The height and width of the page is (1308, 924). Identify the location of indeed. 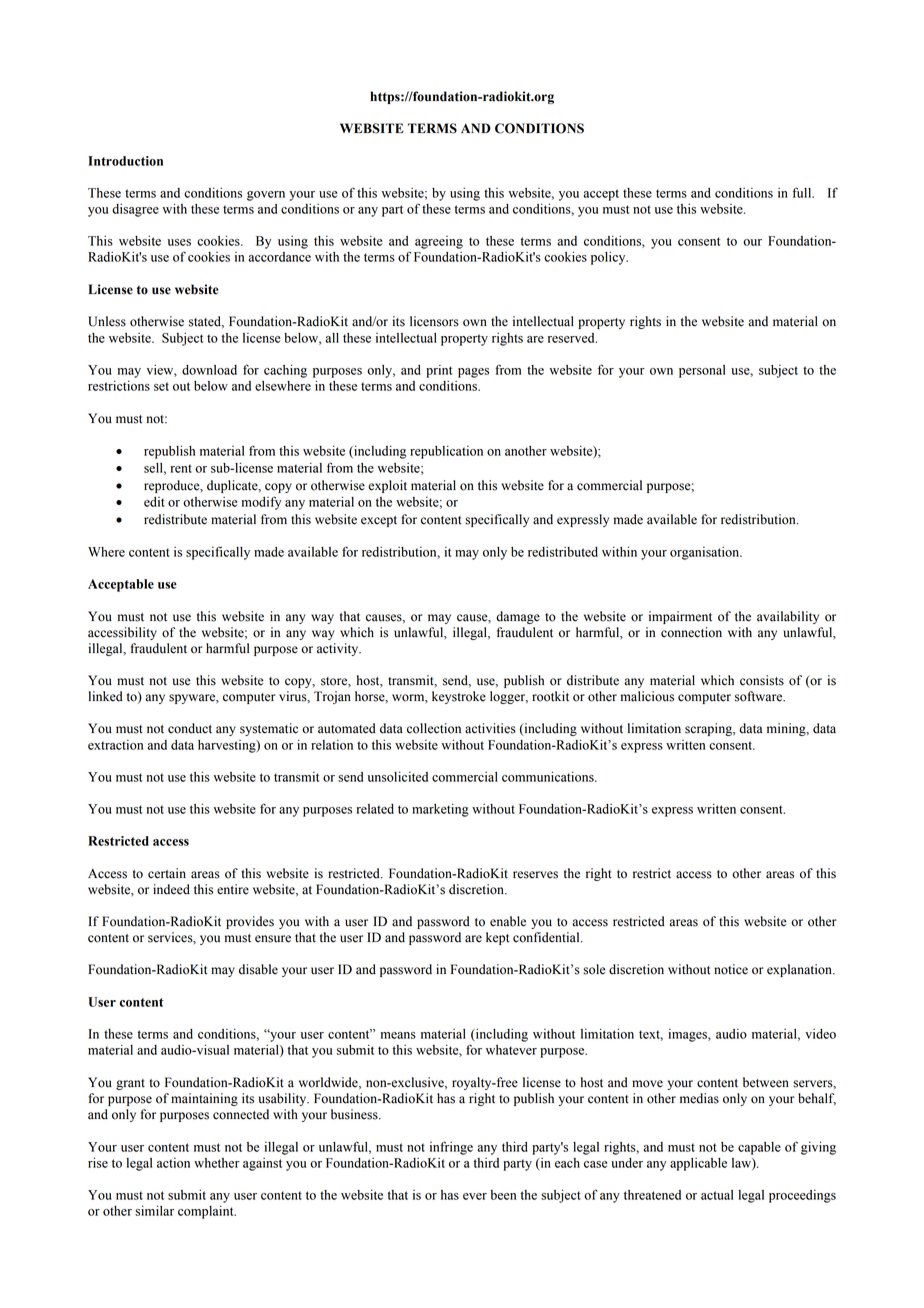
(171, 889).
